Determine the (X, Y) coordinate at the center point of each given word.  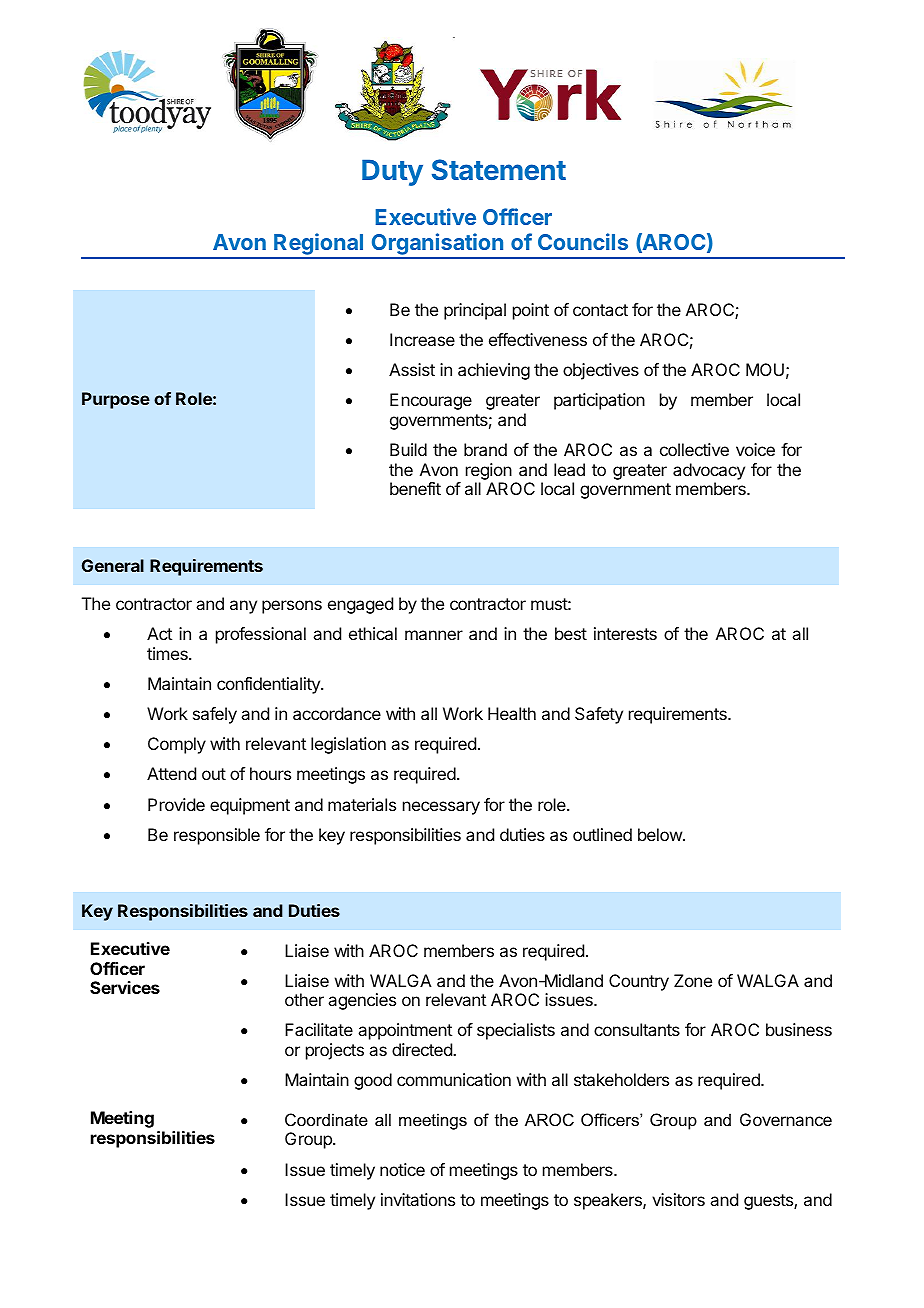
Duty (392, 172)
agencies (362, 1001)
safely (215, 715)
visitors (678, 1199)
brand (485, 449)
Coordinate (326, 1119)
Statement (499, 169)
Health (512, 713)
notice (402, 1169)
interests (625, 633)
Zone (693, 980)
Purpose (116, 400)
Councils (583, 241)
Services (125, 987)
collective (694, 449)
